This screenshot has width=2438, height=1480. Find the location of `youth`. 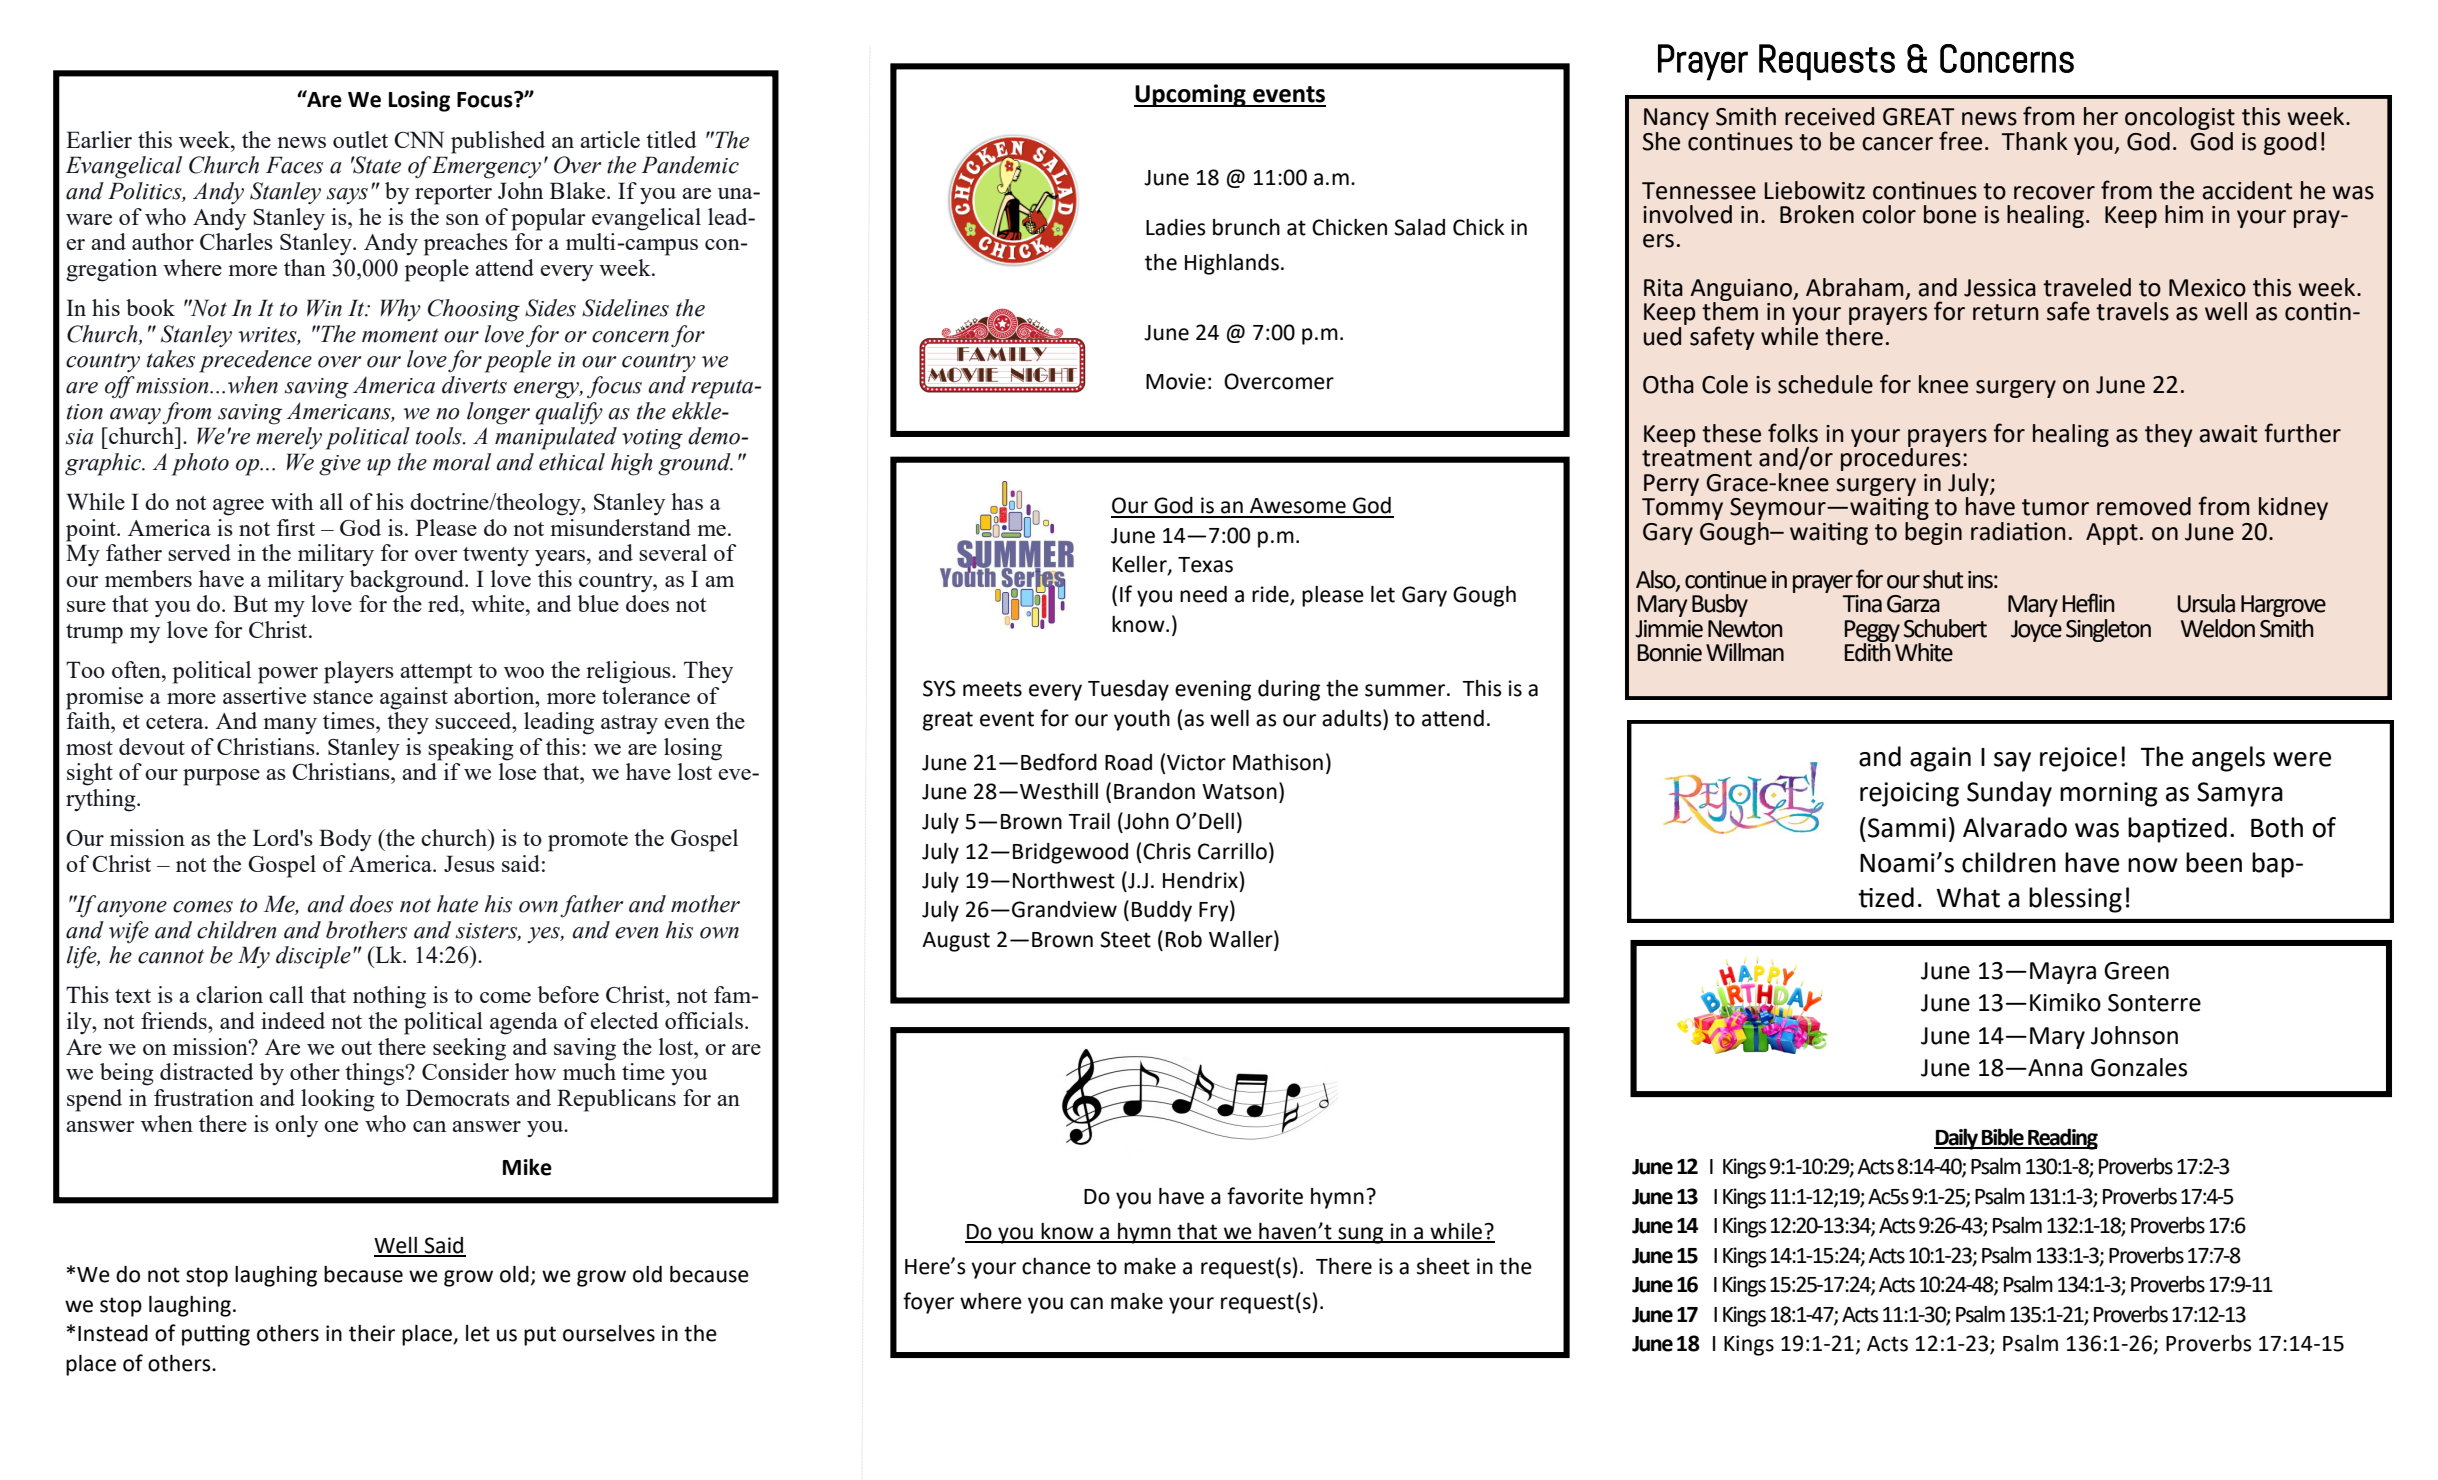

youth is located at coordinates (1142, 720).
